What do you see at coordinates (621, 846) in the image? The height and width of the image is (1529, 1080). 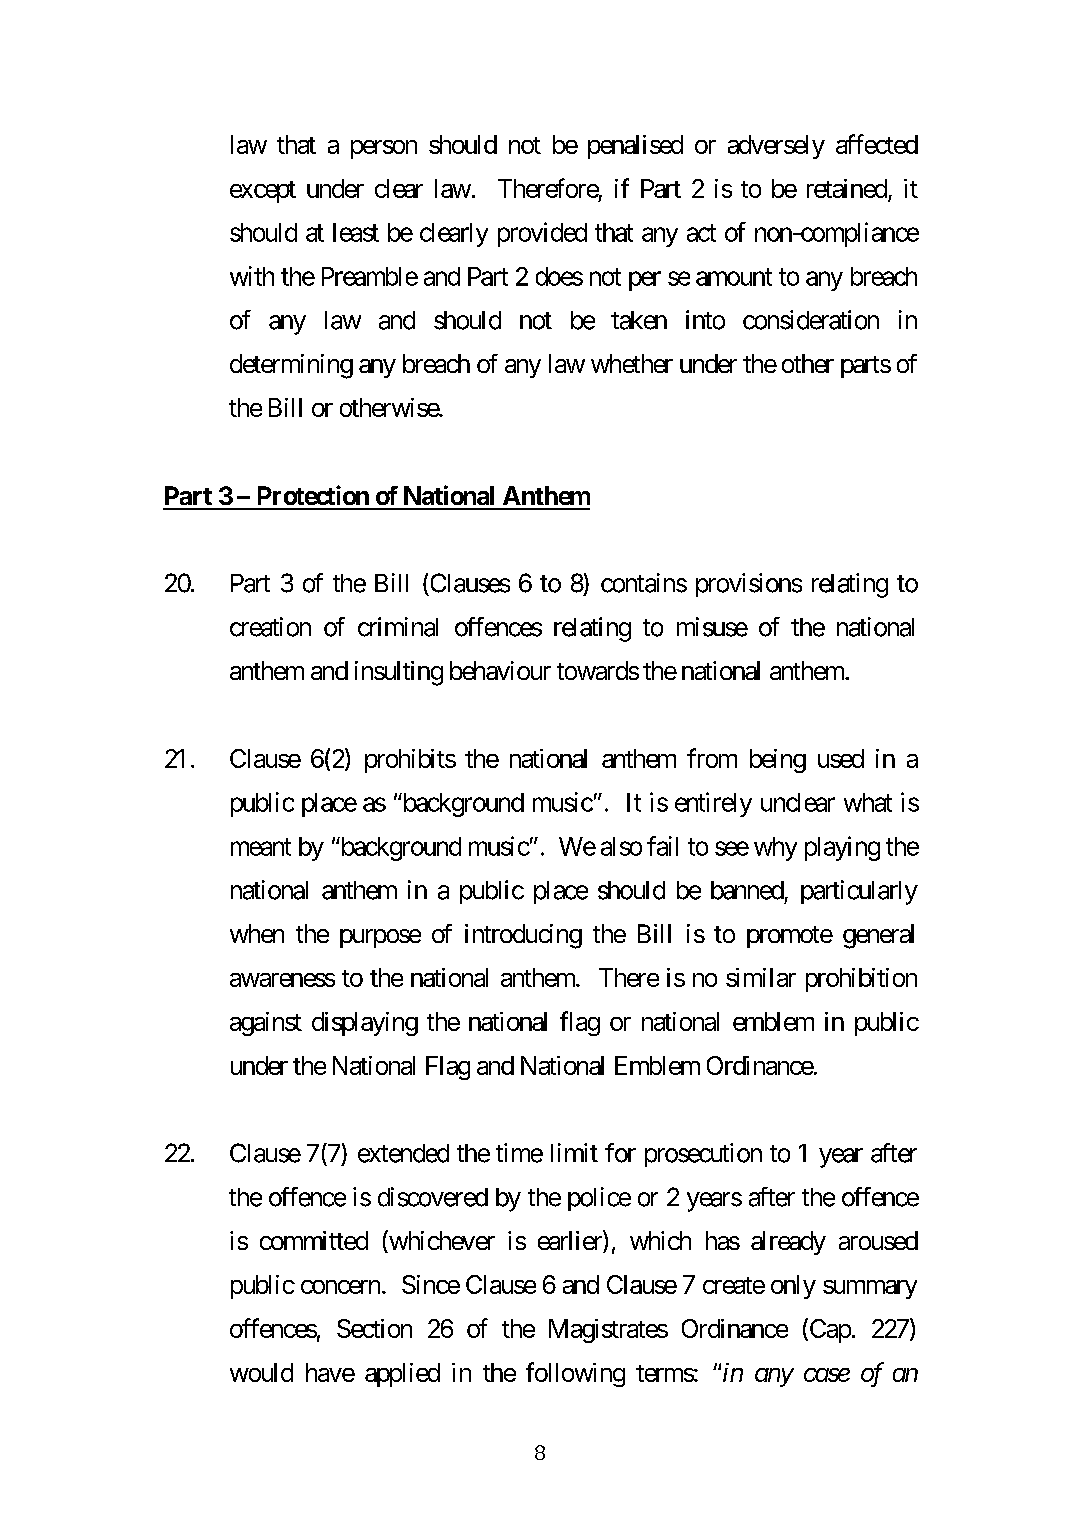 I see `also` at bounding box center [621, 846].
